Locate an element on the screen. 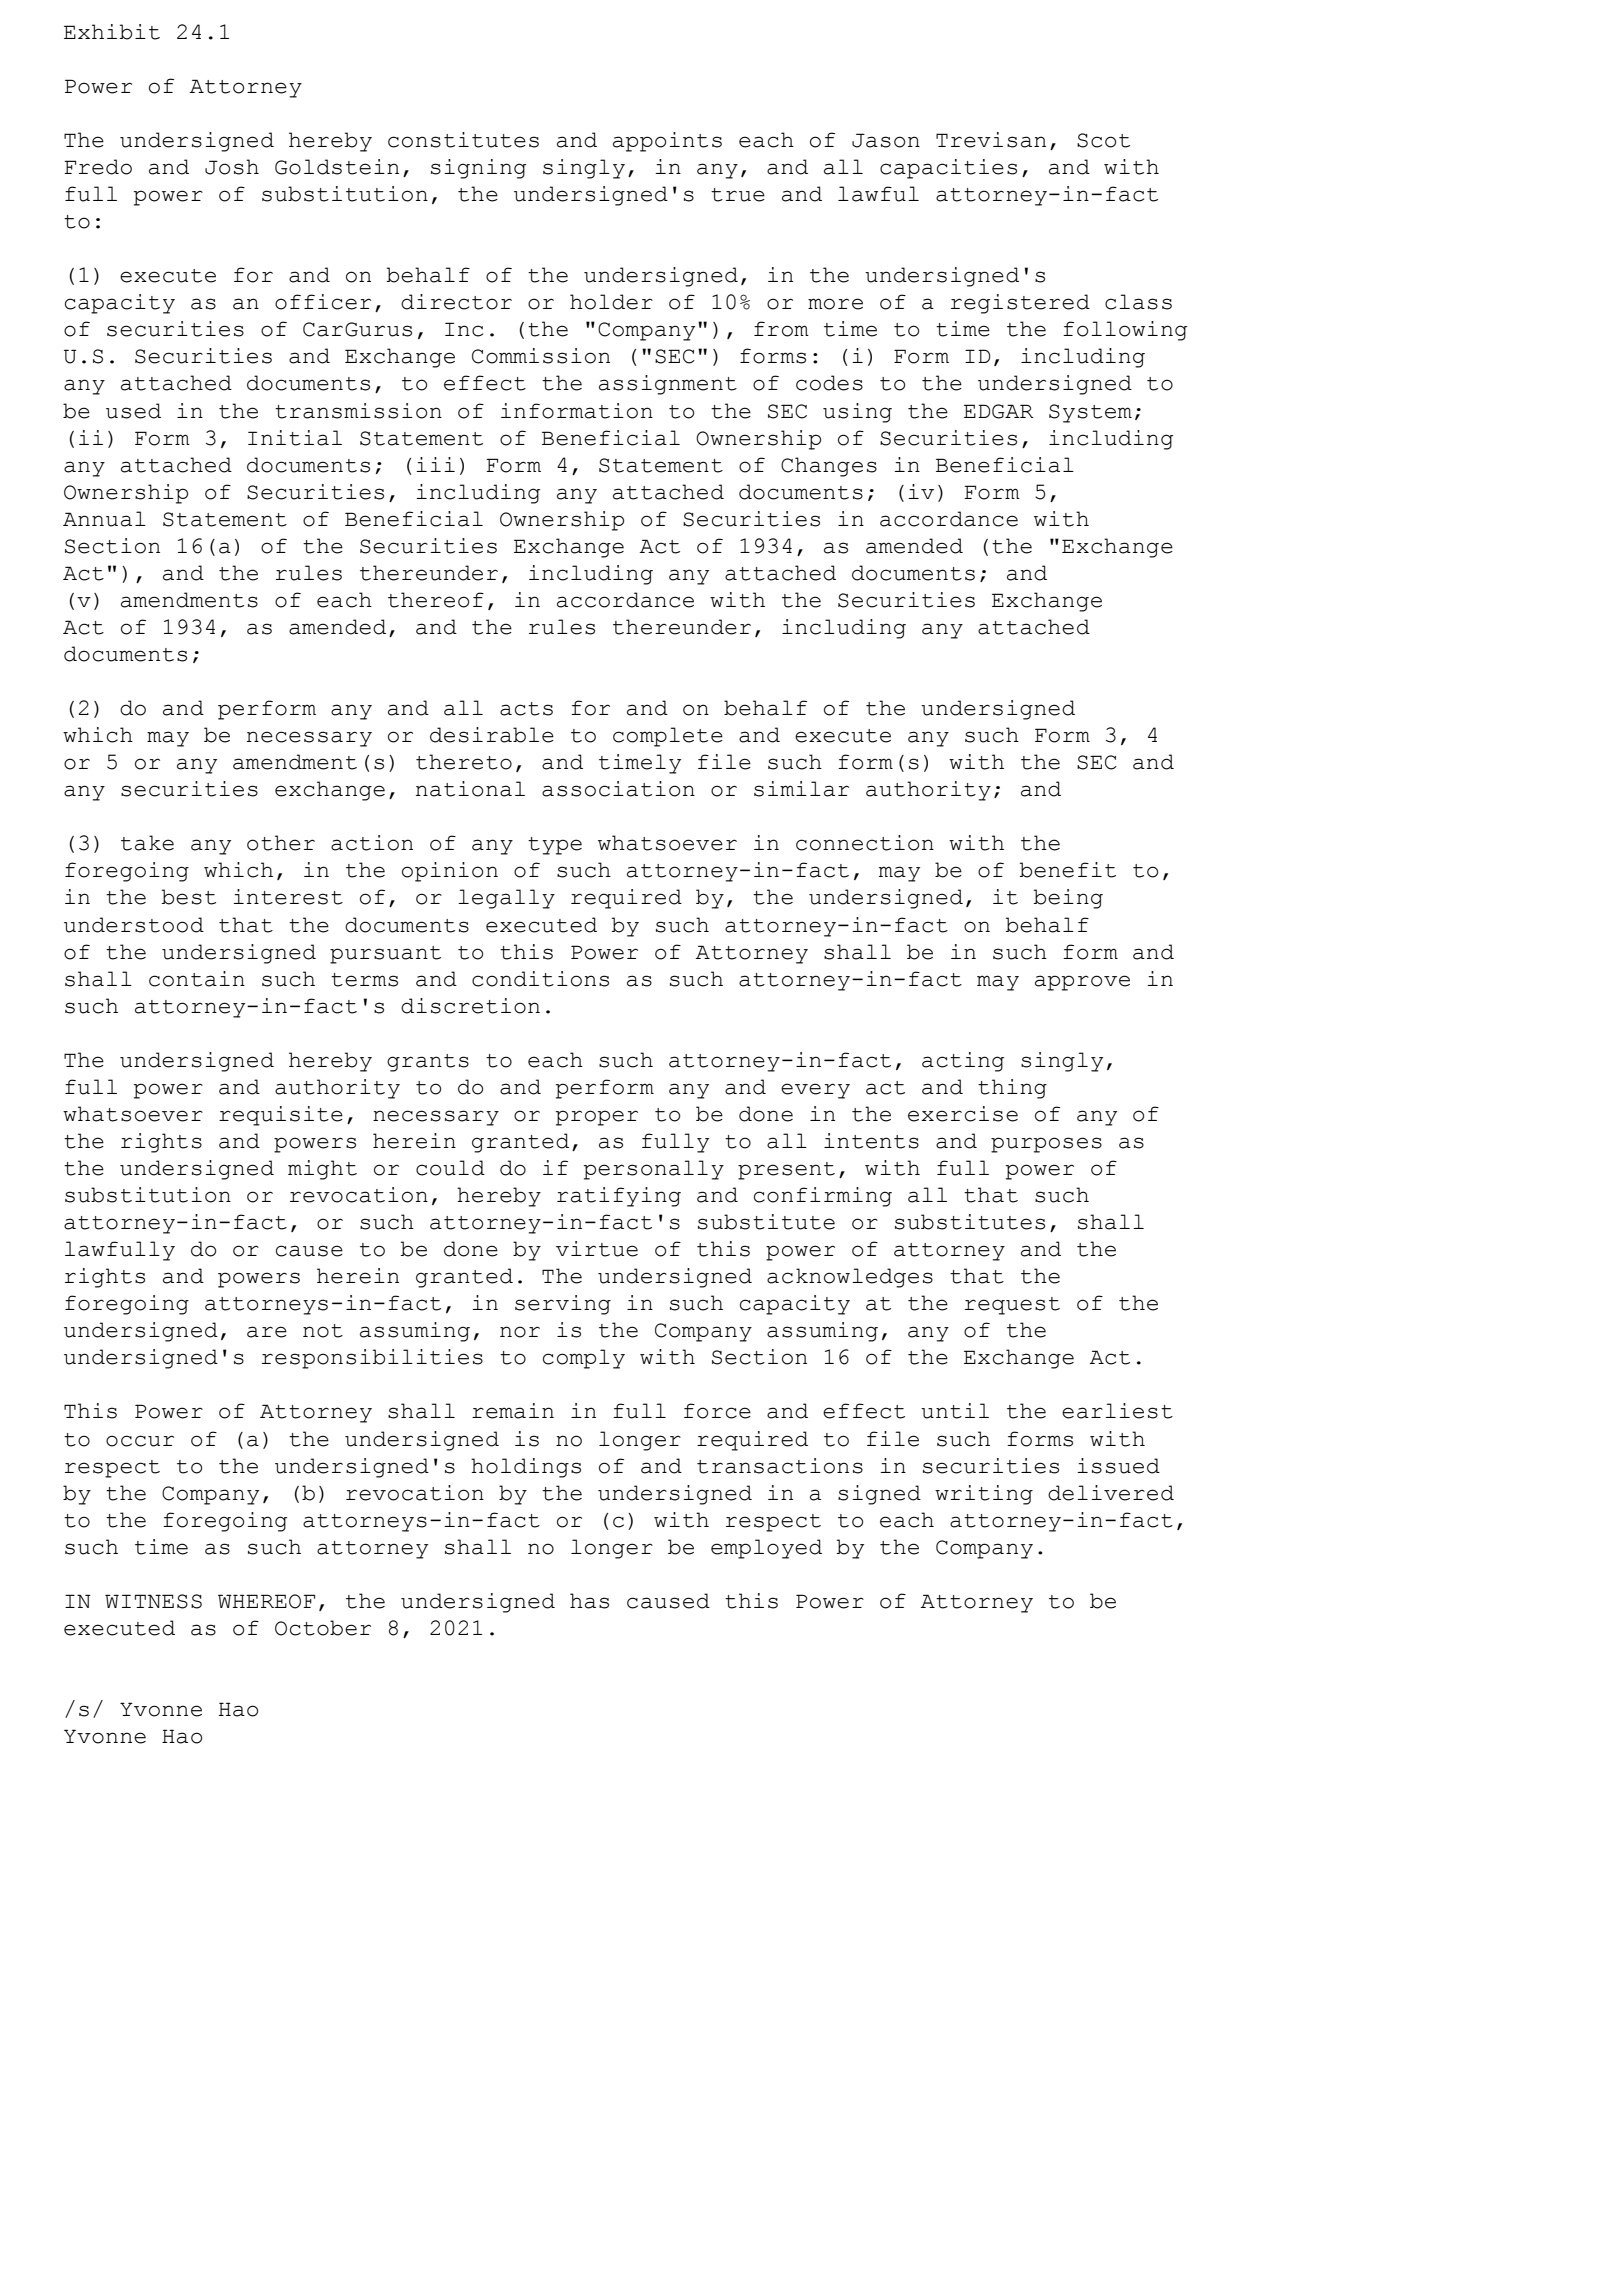 Image resolution: width=1610 pixels, height=2279 pixels. association is located at coordinates (618, 789).
